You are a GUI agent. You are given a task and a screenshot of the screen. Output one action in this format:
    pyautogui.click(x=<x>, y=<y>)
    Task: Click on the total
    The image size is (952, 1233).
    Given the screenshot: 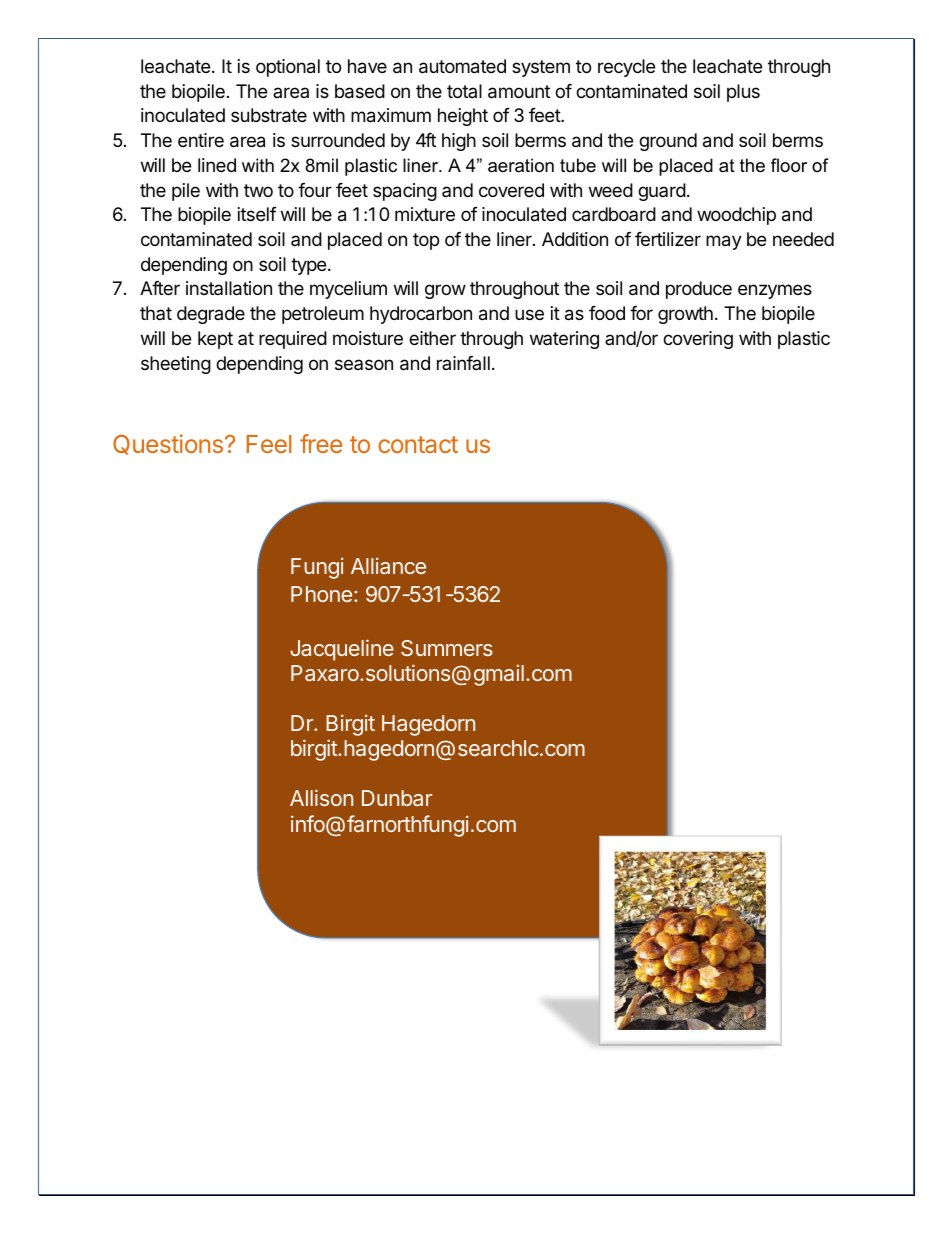 What is the action you would take?
    pyautogui.click(x=464, y=91)
